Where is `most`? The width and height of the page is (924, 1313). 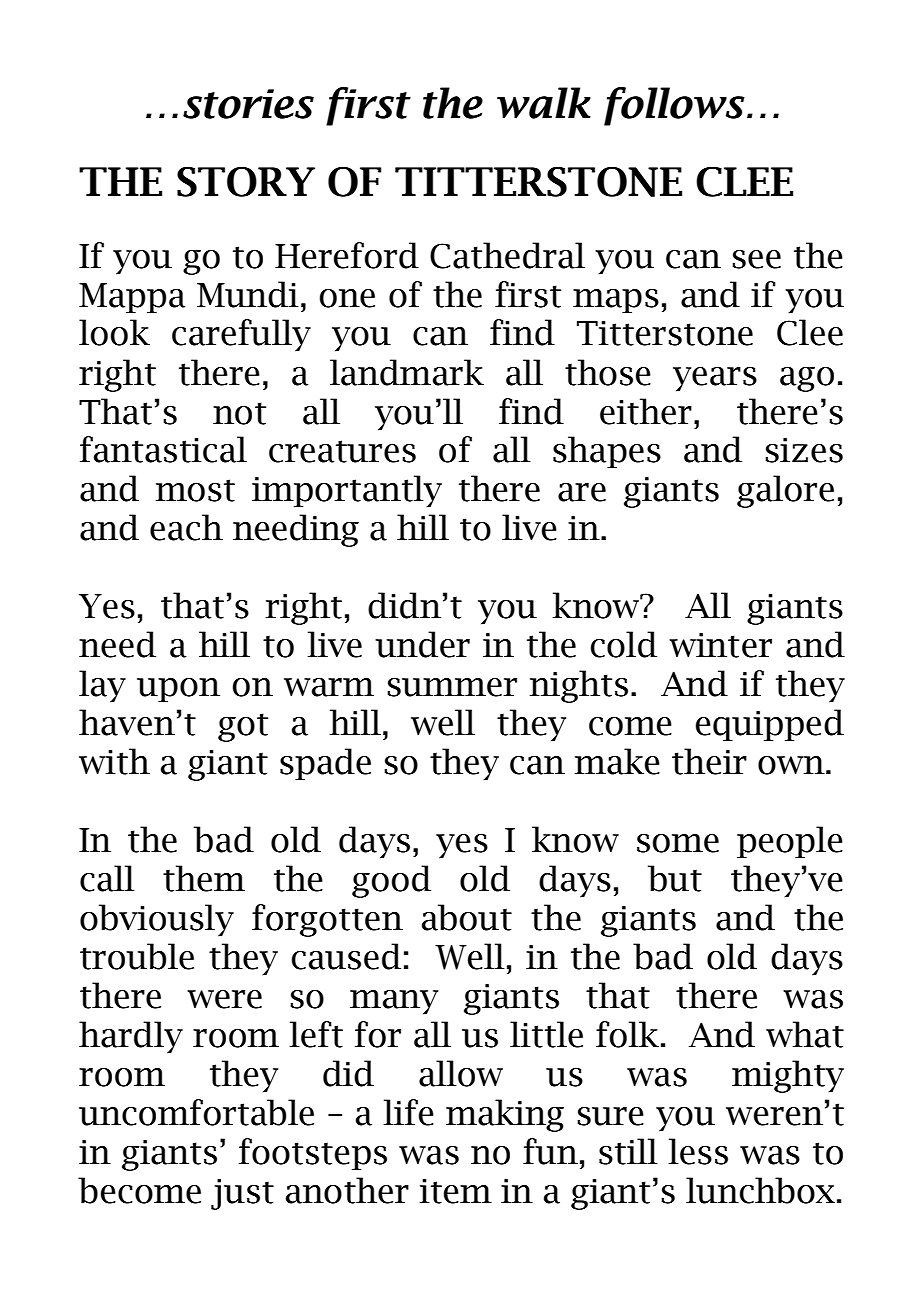
most is located at coordinates (195, 490).
